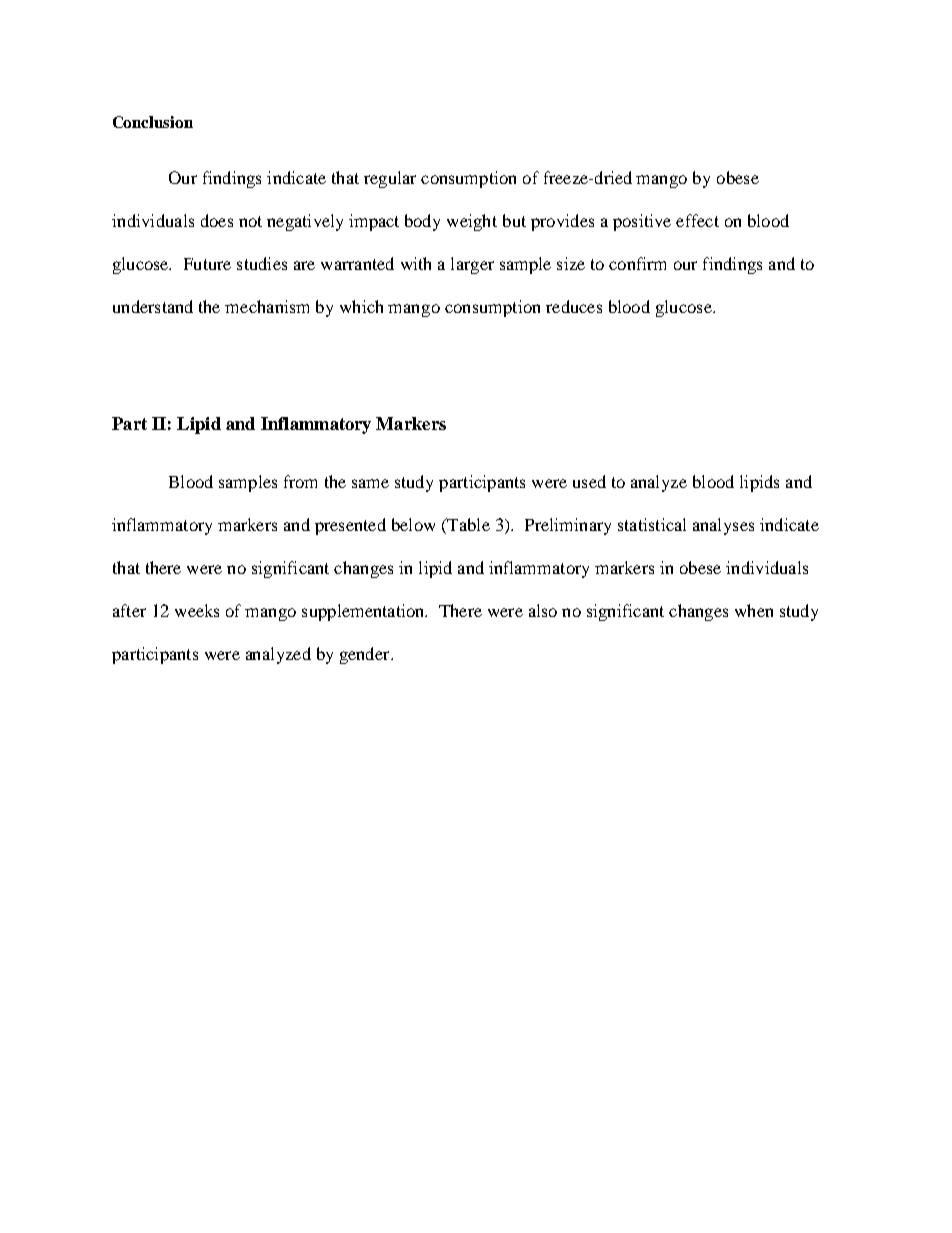 This document has width=952, height=1233. I want to click on which, so click(361, 306).
